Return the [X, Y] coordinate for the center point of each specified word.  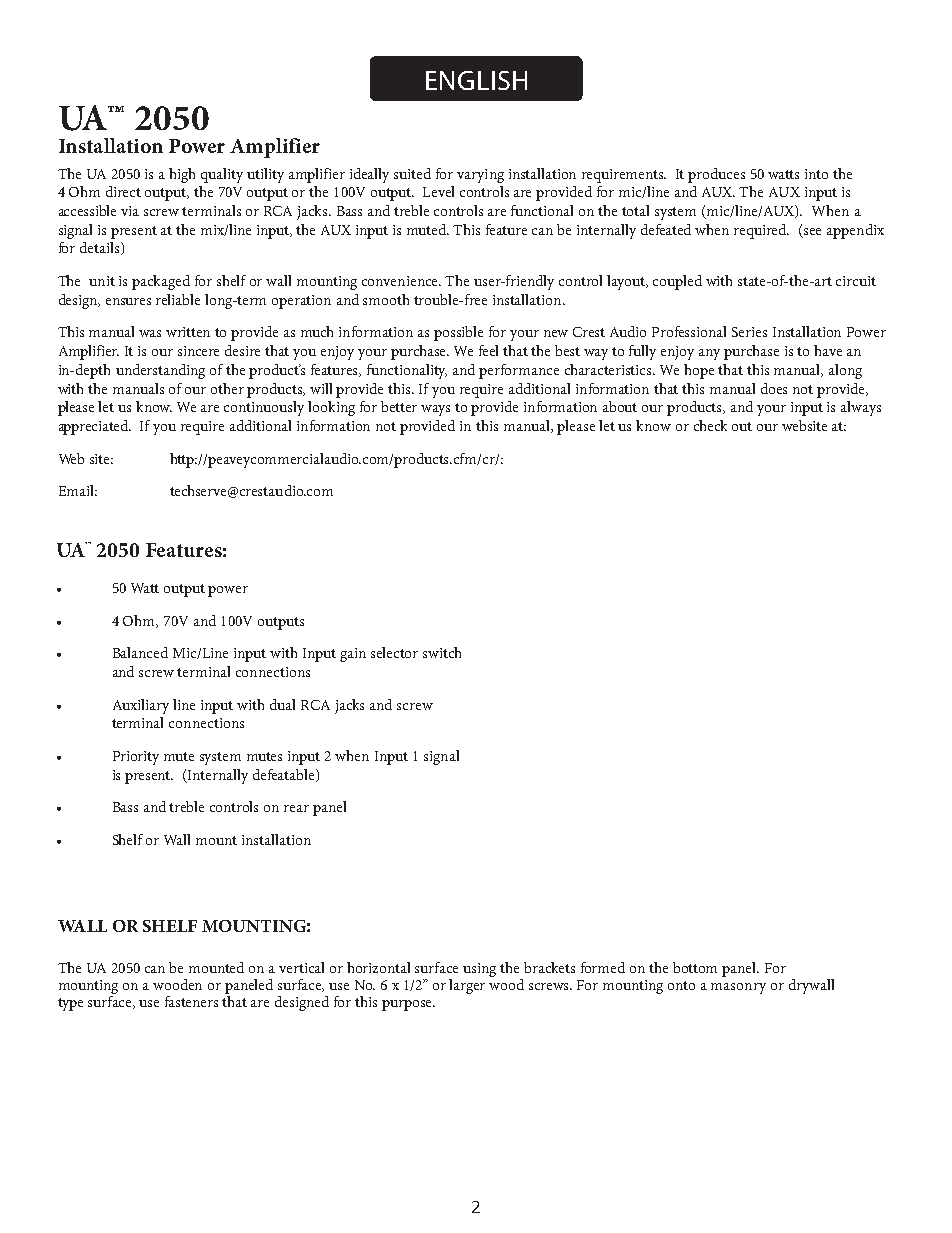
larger [467, 986]
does [774, 388]
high [182, 175]
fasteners [191, 1001]
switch [442, 652]
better [399, 406]
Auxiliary [141, 706]
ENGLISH [476, 80]
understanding [160, 371]
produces [716, 175]
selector [394, 652]
